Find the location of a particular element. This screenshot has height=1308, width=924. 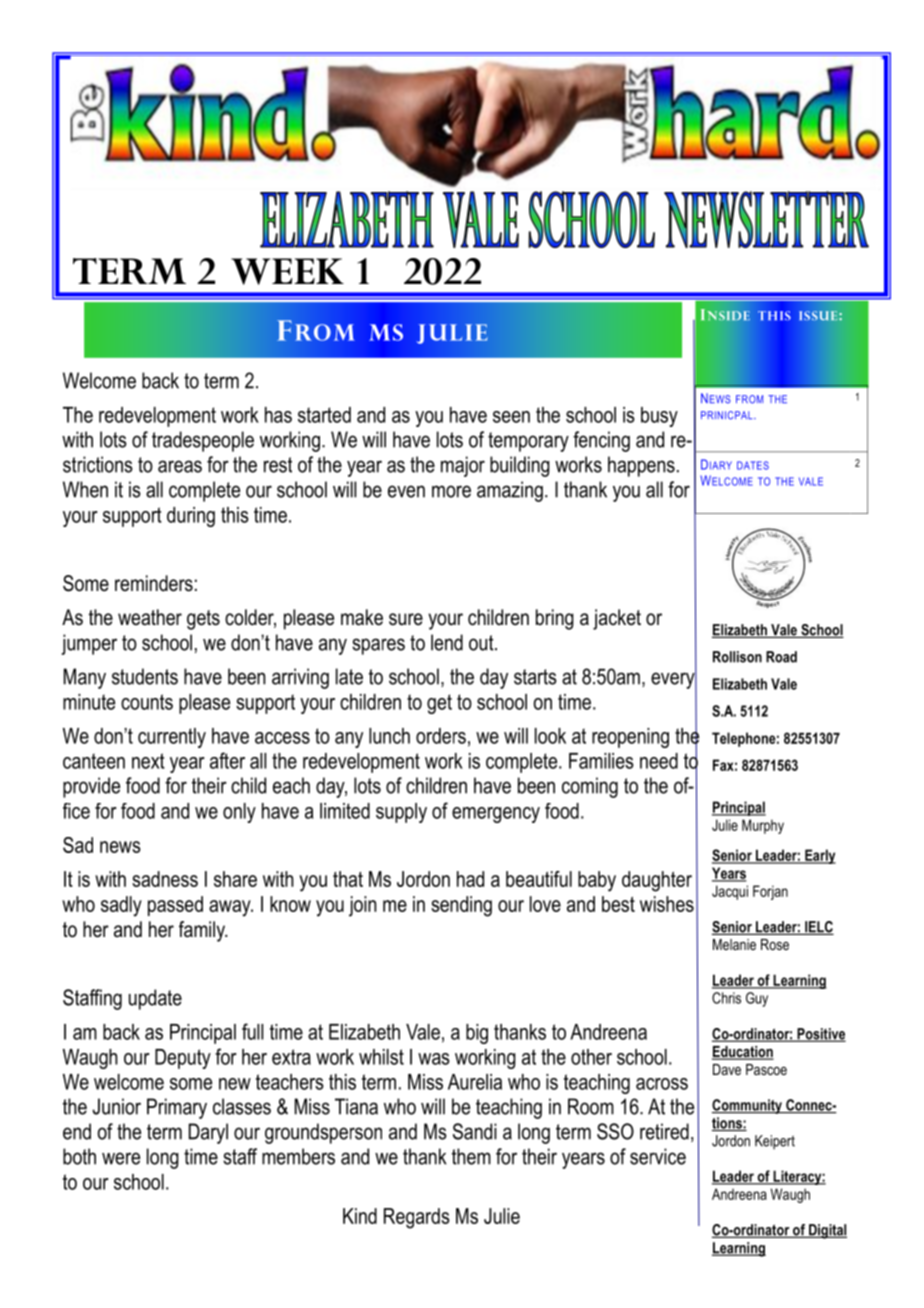

Regards is located at coordinates (417, 1218).
